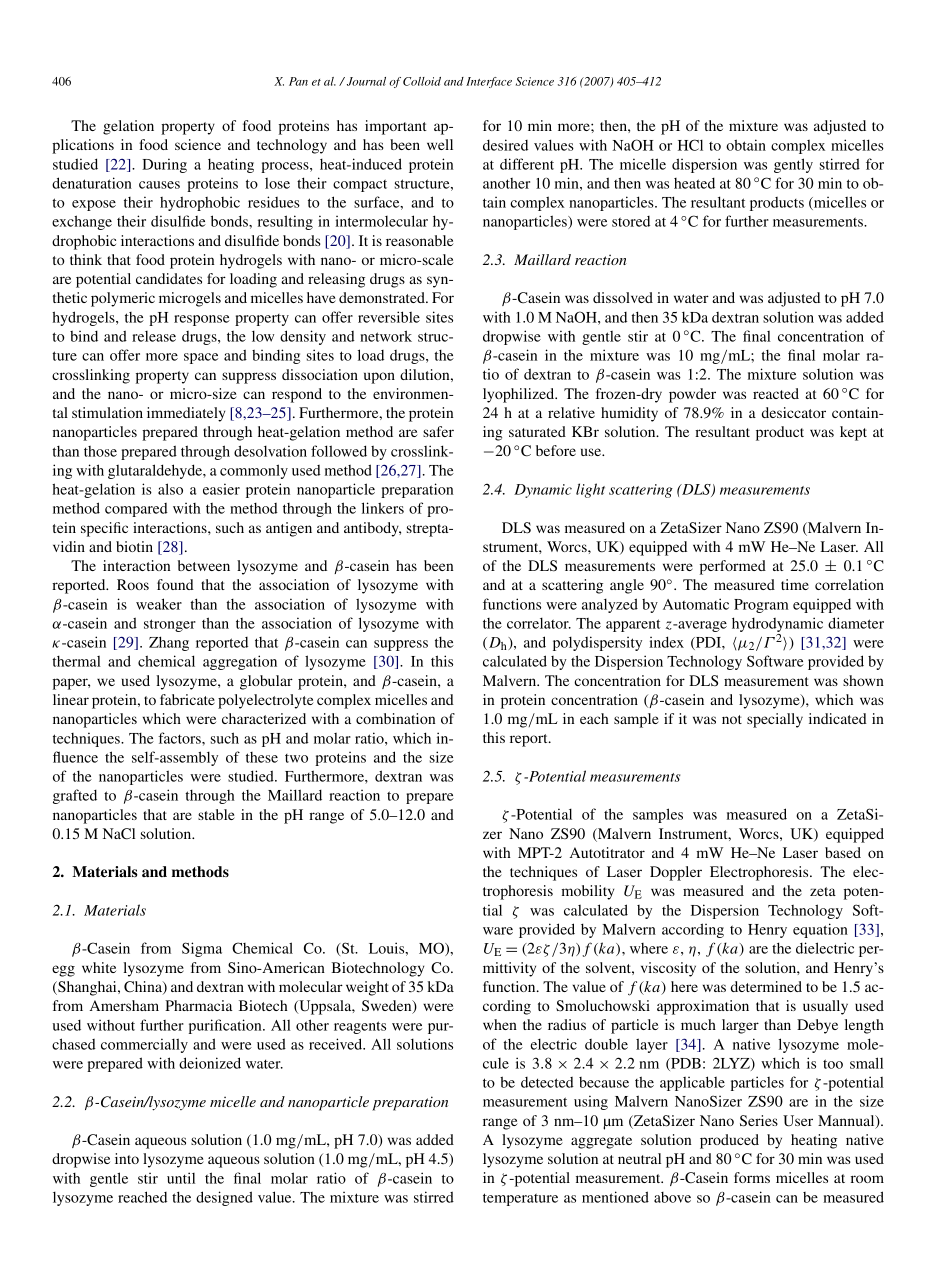  I want to click on until, so click(181, 1178).
